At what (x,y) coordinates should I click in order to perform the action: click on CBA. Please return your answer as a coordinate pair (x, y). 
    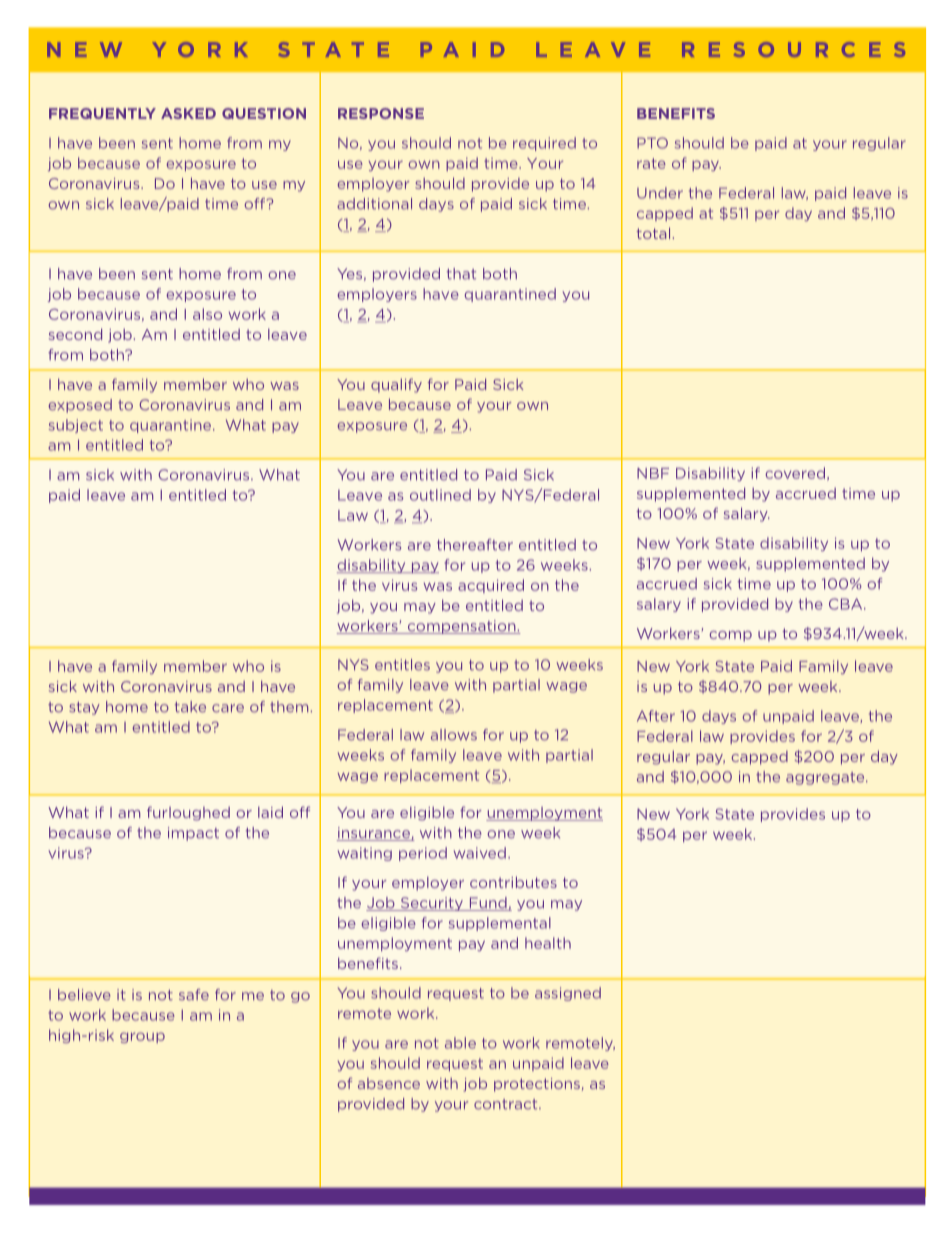
    Looking at the image, I should click on (847, 604).
